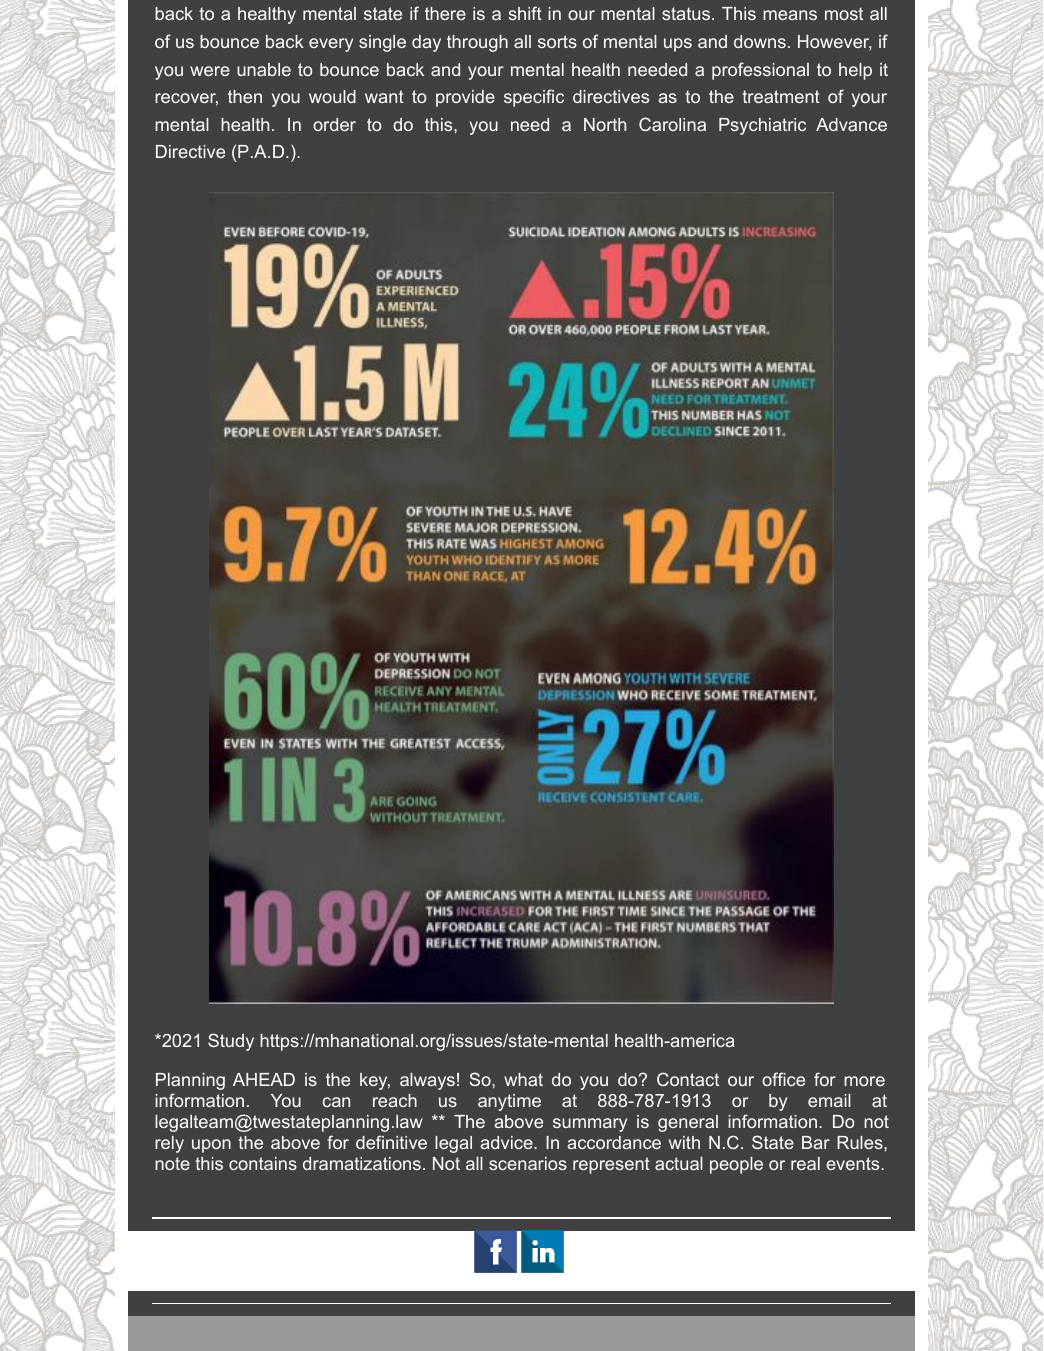 The height and width of the page is (1351, 1044). I want to click on unable, so click(264, 69).
